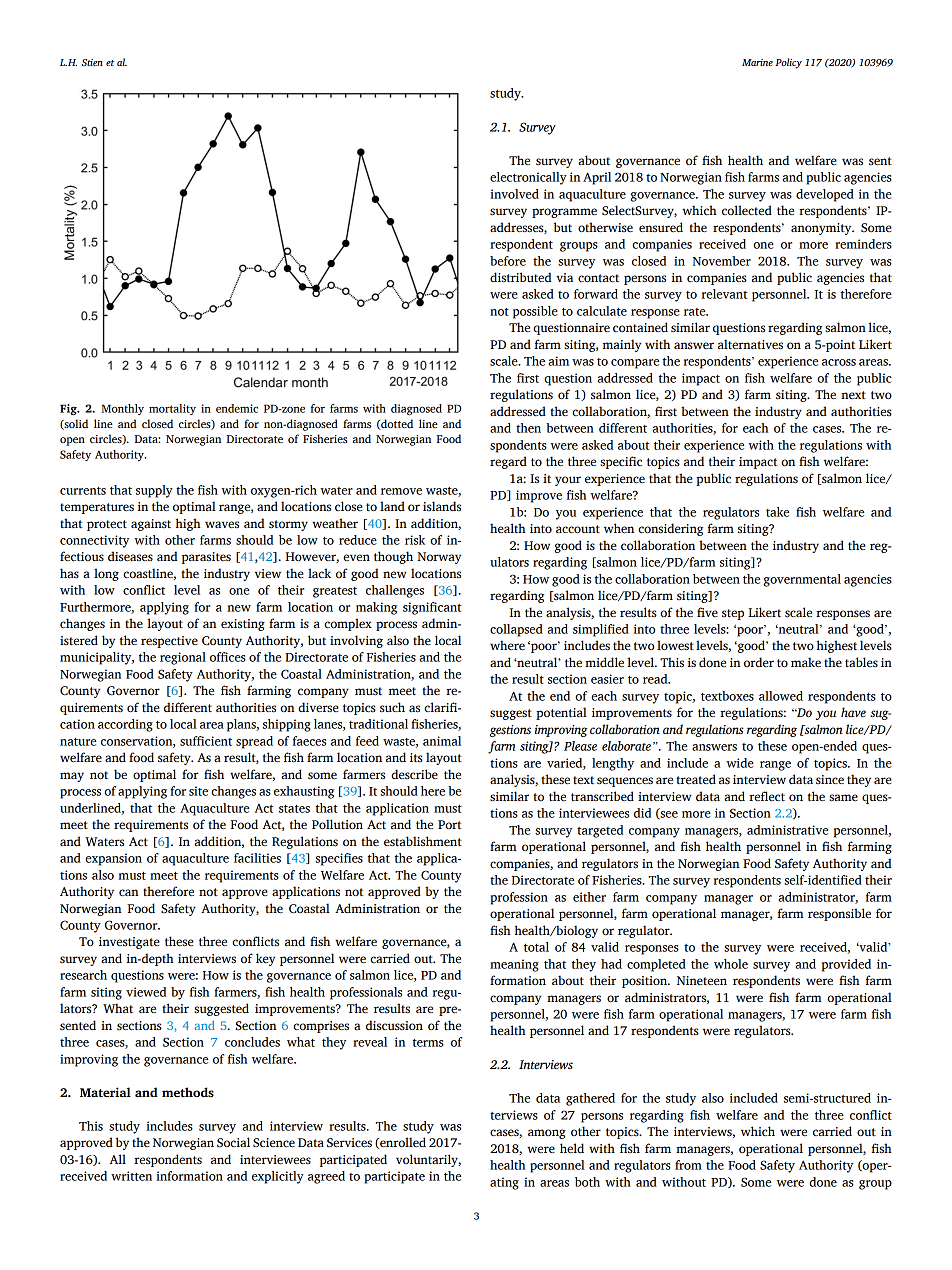 The image size is (952, 1270). I want to click on take, so click(777, 512).
